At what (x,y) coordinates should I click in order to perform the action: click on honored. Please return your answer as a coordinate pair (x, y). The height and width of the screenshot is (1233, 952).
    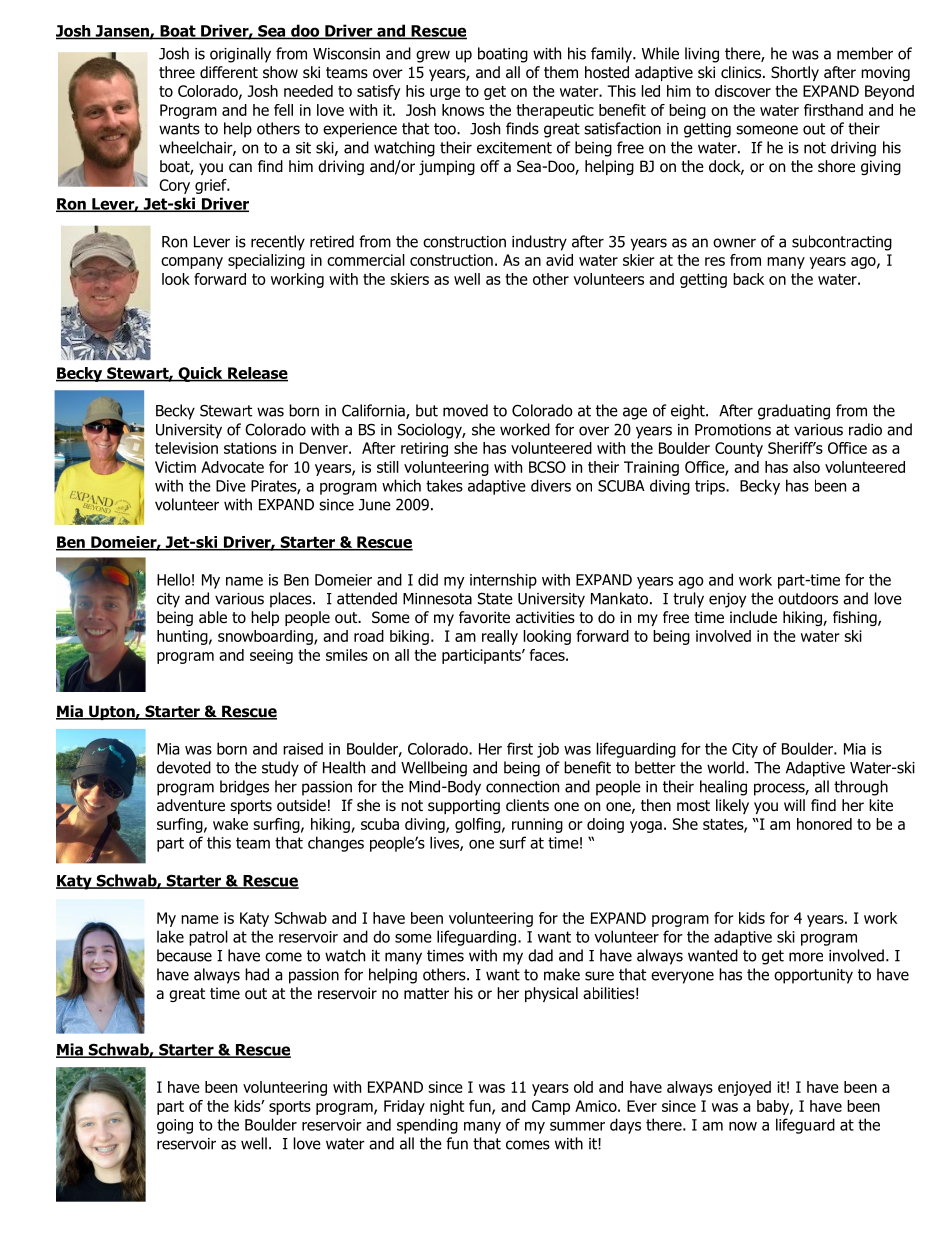
    Looking at the image, I should click on (824, 824).
